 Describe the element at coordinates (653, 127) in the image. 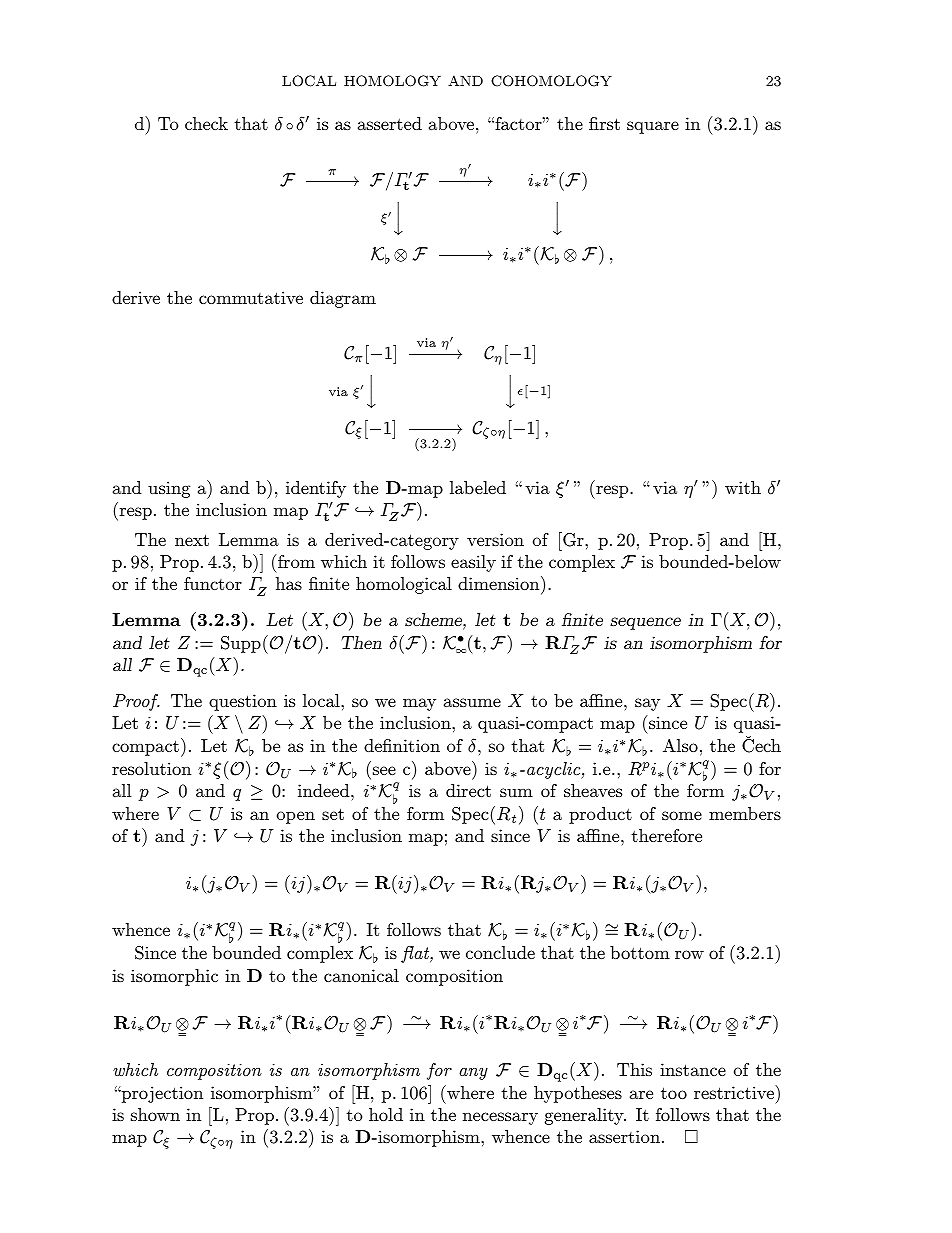

I see `square` at that location.
